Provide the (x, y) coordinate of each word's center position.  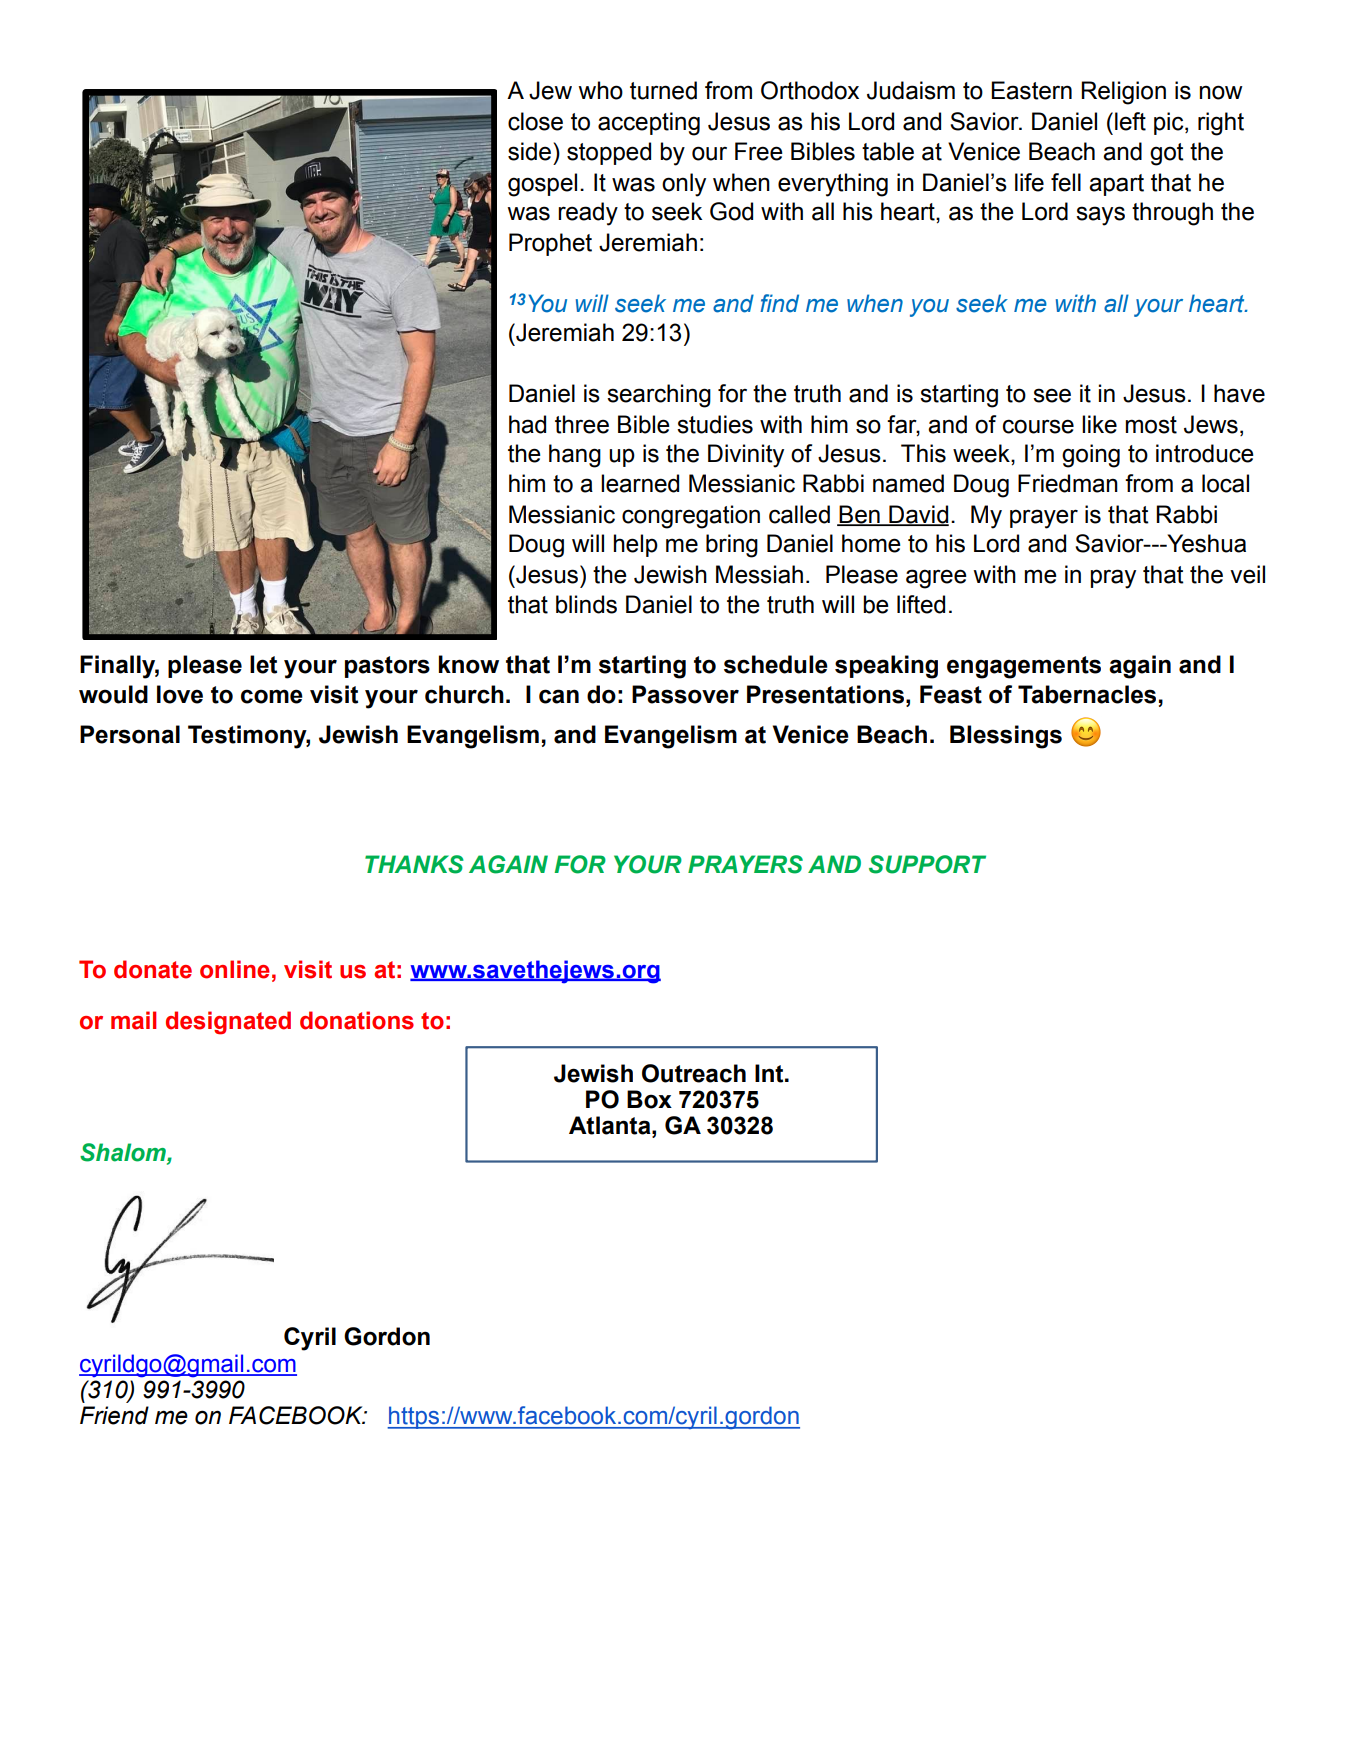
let (263, 664)
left (1130, 121)
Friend (114, 1415)
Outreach (694, 1073)
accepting (649, 124)
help (636, 545)
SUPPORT (927, 864)
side (529, 151)
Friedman (1068, 483)
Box (649, 1099)
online (235, 969)
